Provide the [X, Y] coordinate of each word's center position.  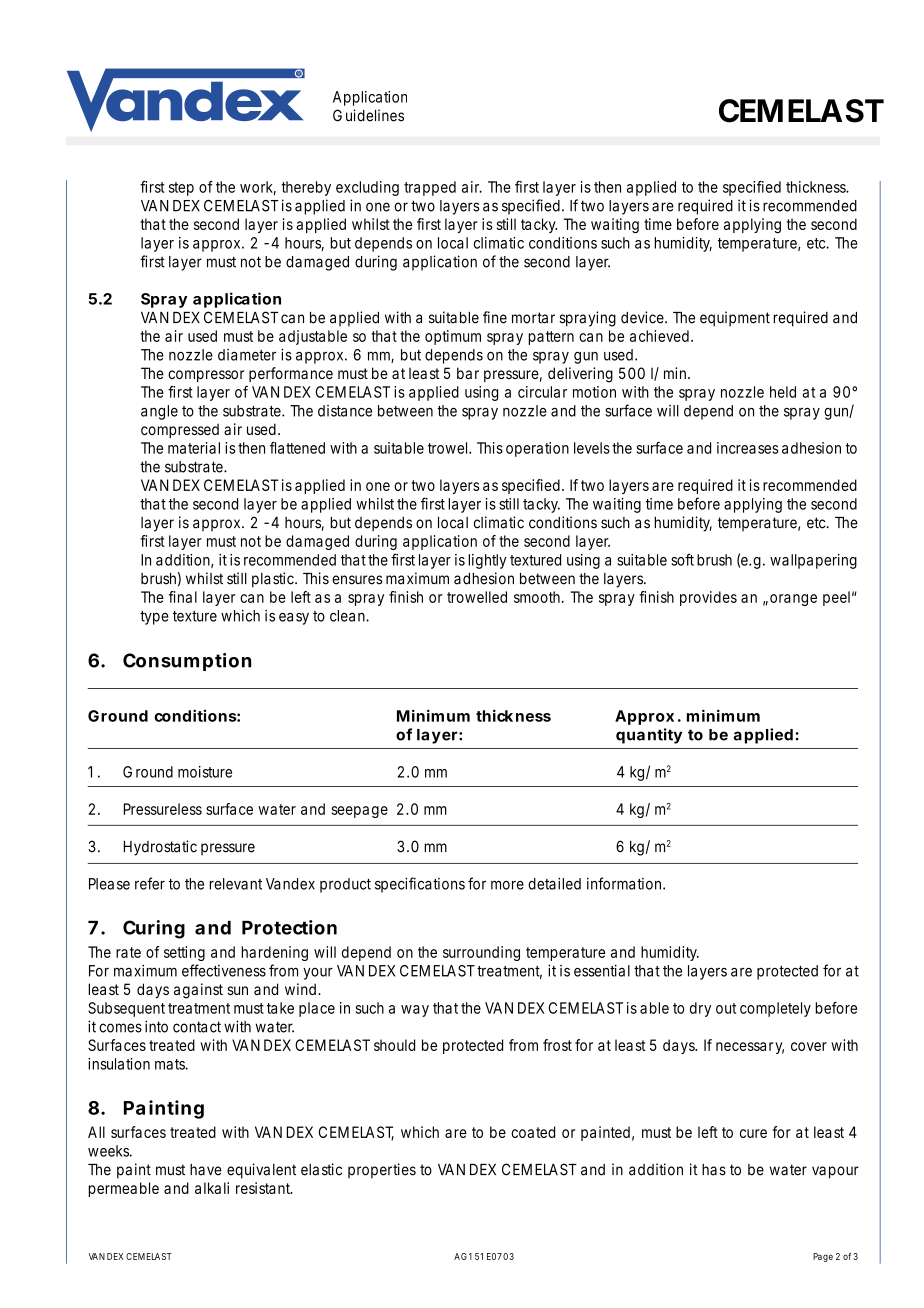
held [783, 392]
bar [468, 373]
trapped [430, 188]
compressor [206, 376]
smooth [537, 597]
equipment [735, 319]
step [181, 189]
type [154, 618]
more [507, 885]
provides [708, 598]
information [624, 883]
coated [533, 1132]
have [206, 1170]
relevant [235, 884]
